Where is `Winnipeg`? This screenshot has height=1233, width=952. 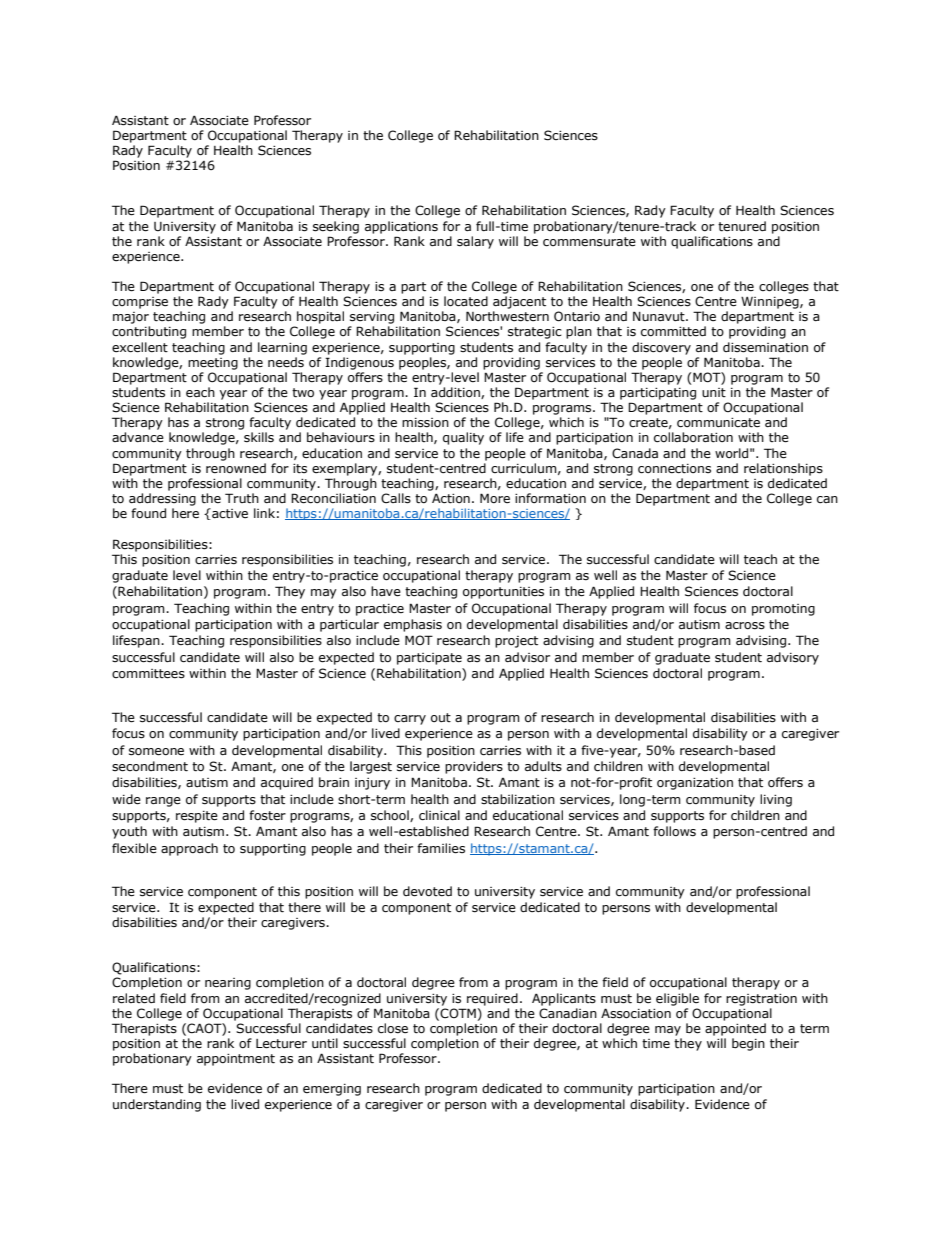 Winnipeg is located at coordinates (771, 303).
